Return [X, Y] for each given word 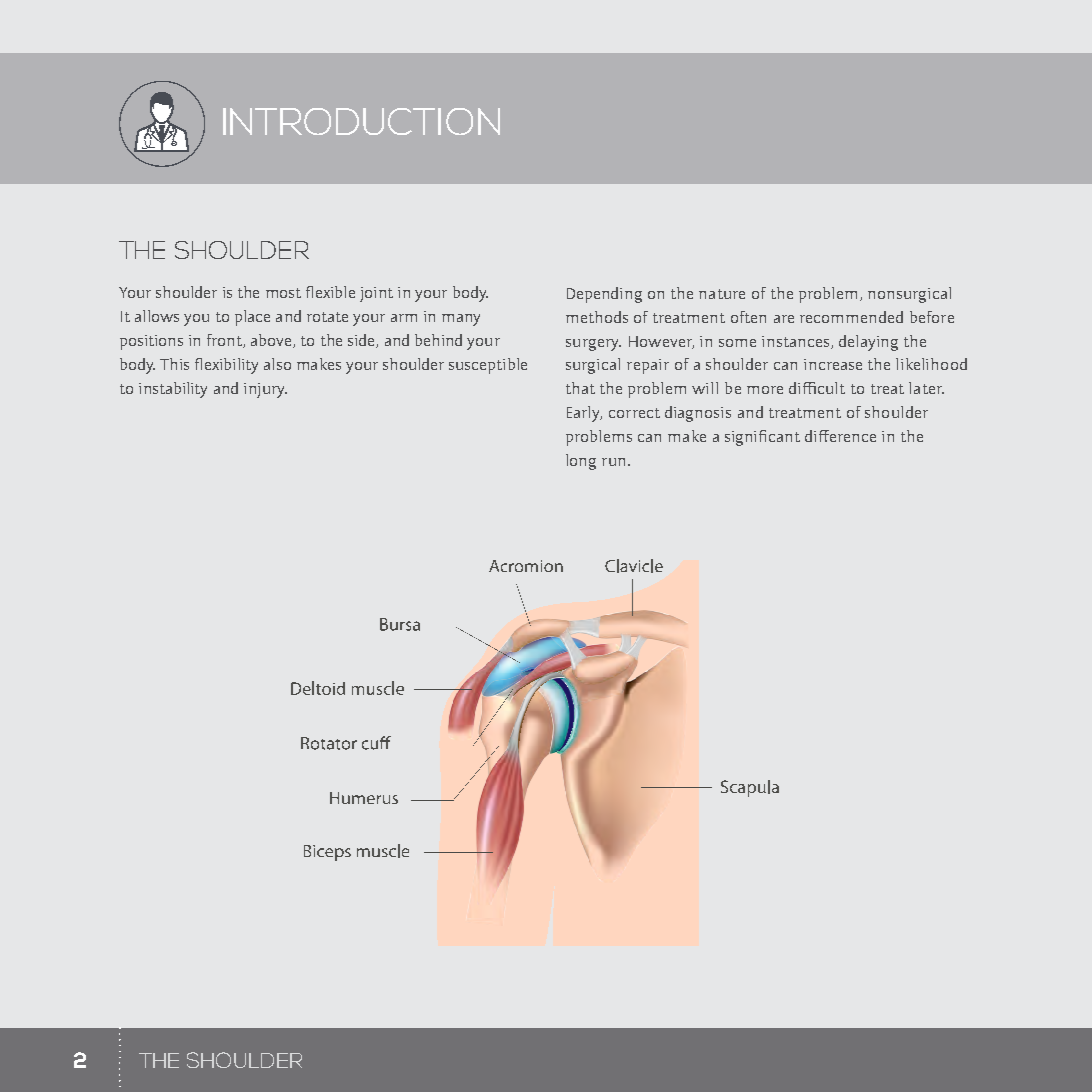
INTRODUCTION [361, 121]
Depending [604, 295]
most [283, 293]
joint [376, 294]
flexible [330, 292]
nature [722, 294]
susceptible [488, 366]
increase [833, 364]
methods [597, 317]
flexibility [226, 366]
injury [265, 390]
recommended [851, 317]
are [784, 319]
